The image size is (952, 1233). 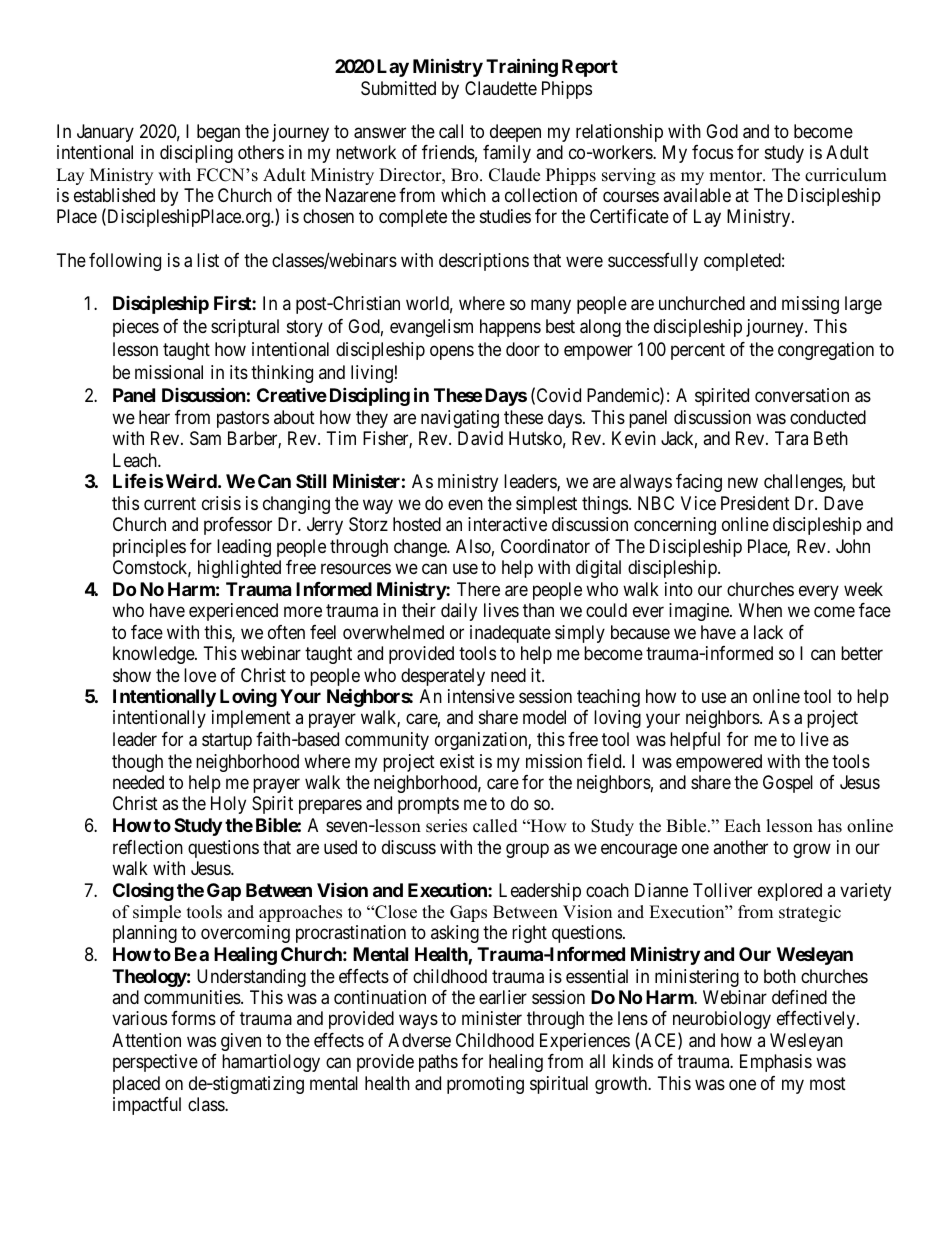 I want to click on happens, so click(x=510, y=328).
